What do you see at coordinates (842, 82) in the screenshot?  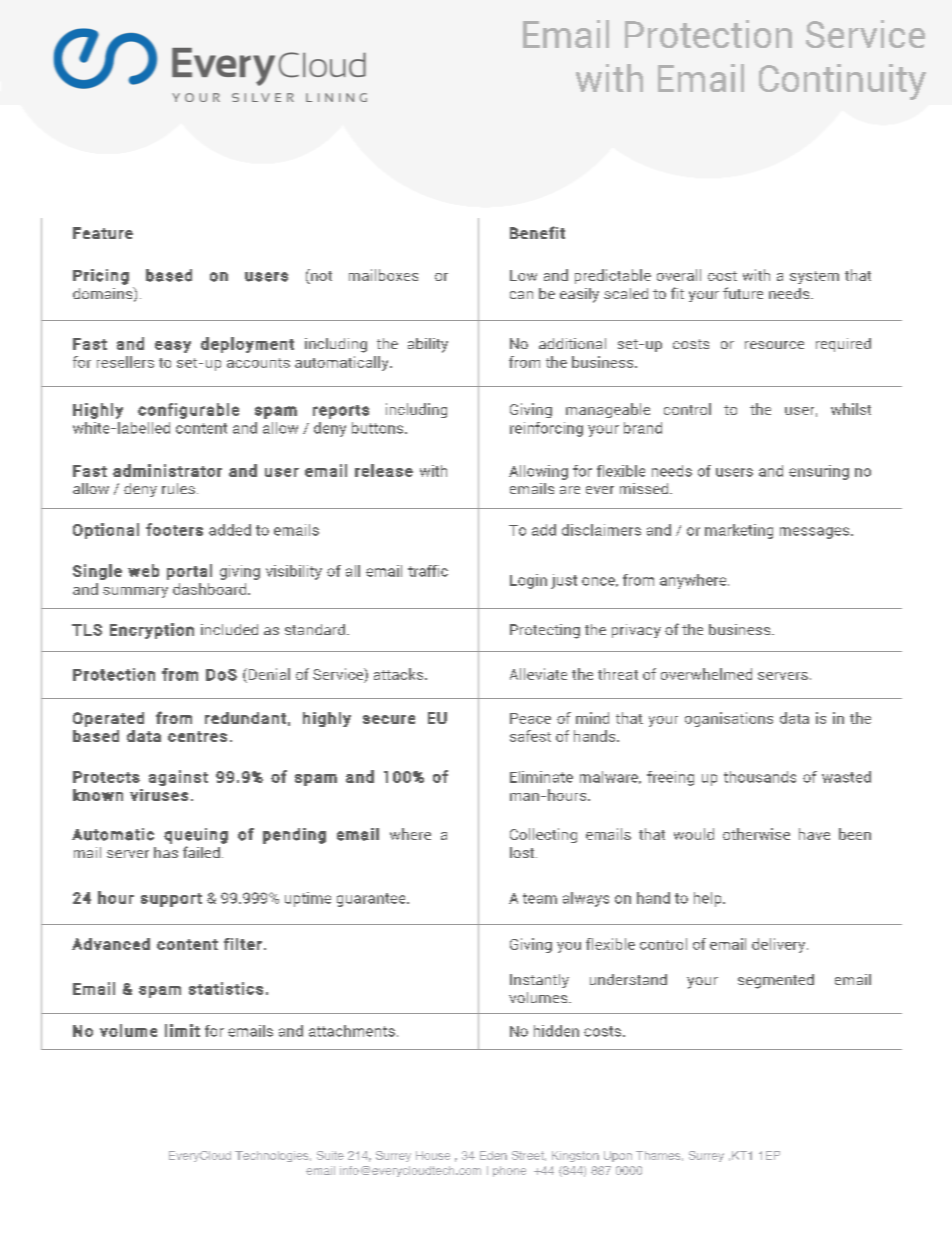 I see `Continuity` at bounding box center [842, 82].
